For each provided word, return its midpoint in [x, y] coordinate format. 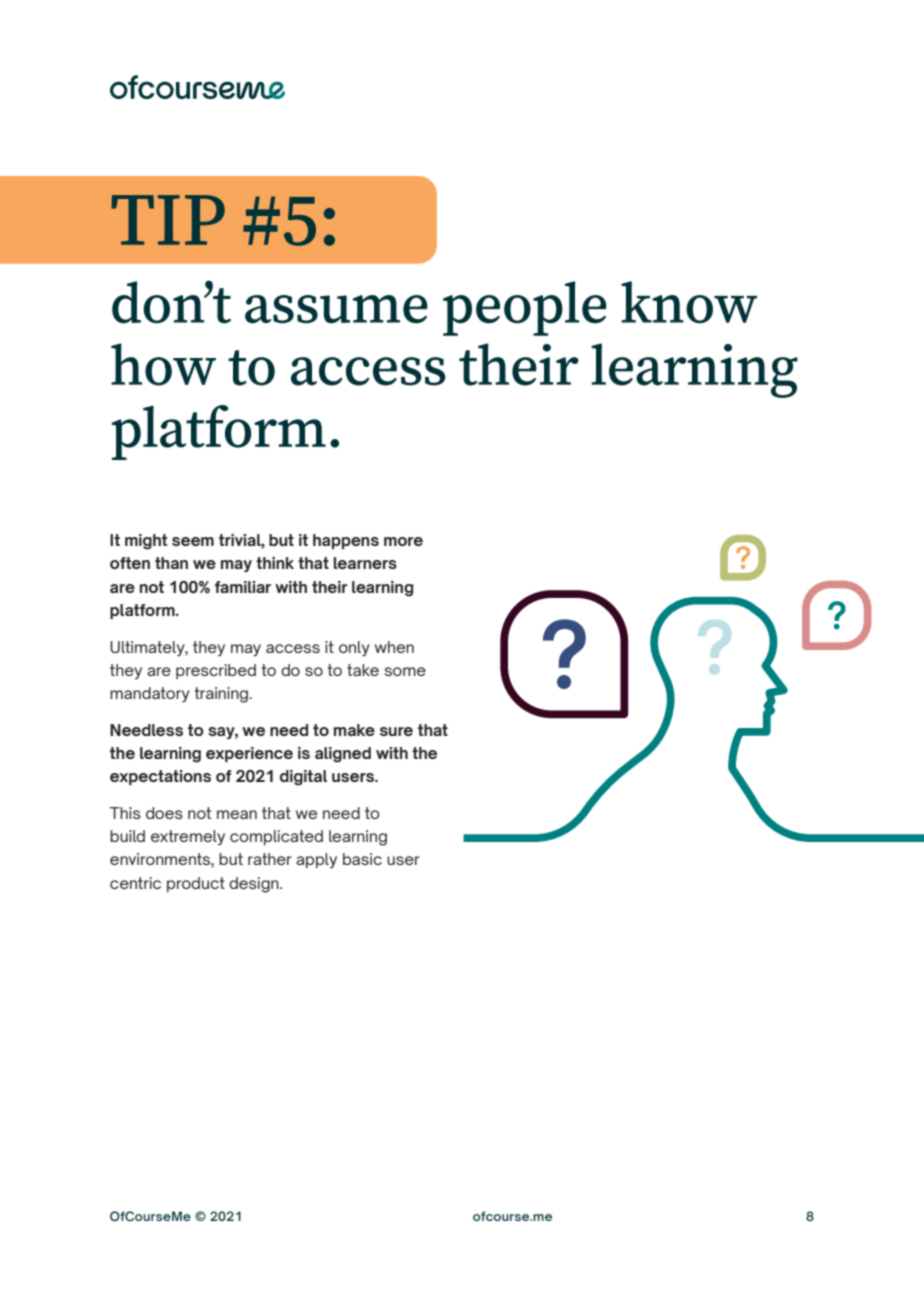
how [163, 364]
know [689, 302]
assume [336, 309]
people [525, 308]
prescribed [216, 671]
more [403, 541]
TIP [168, 220]
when [394, 647]
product [196, 884]
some [405, 671]
